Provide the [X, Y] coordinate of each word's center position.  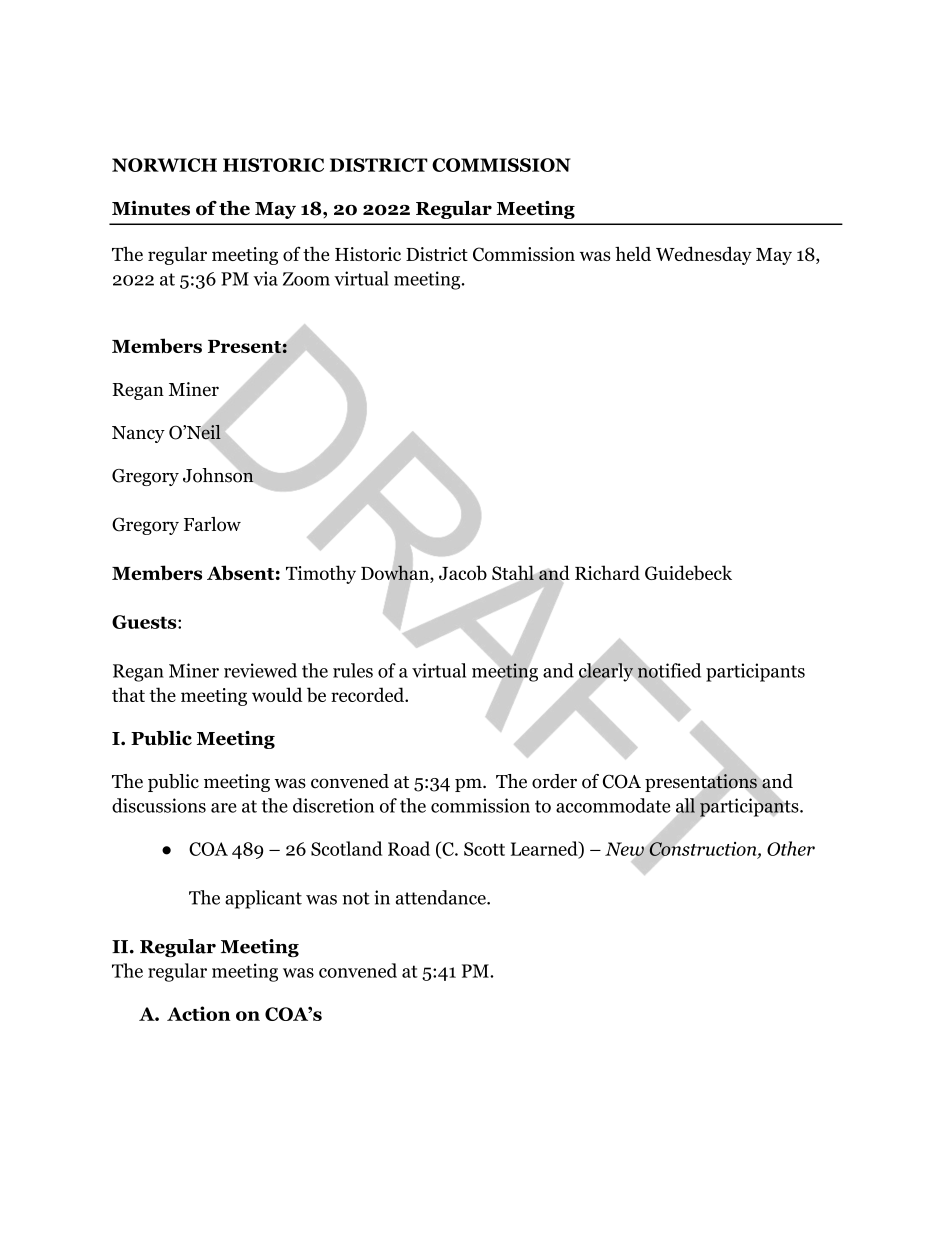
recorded [368, 694]
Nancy [138, 434]
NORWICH [164, 165]
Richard [607, 572]
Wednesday [704, 255]
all [686, 805]
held [633, 253]
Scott [484, 849]
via [265, 278]
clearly [606, 672]
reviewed [260, 670]
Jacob [463, 572]
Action [199, 1013]
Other [791, 848]
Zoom [306, 279]
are [224, 808]
